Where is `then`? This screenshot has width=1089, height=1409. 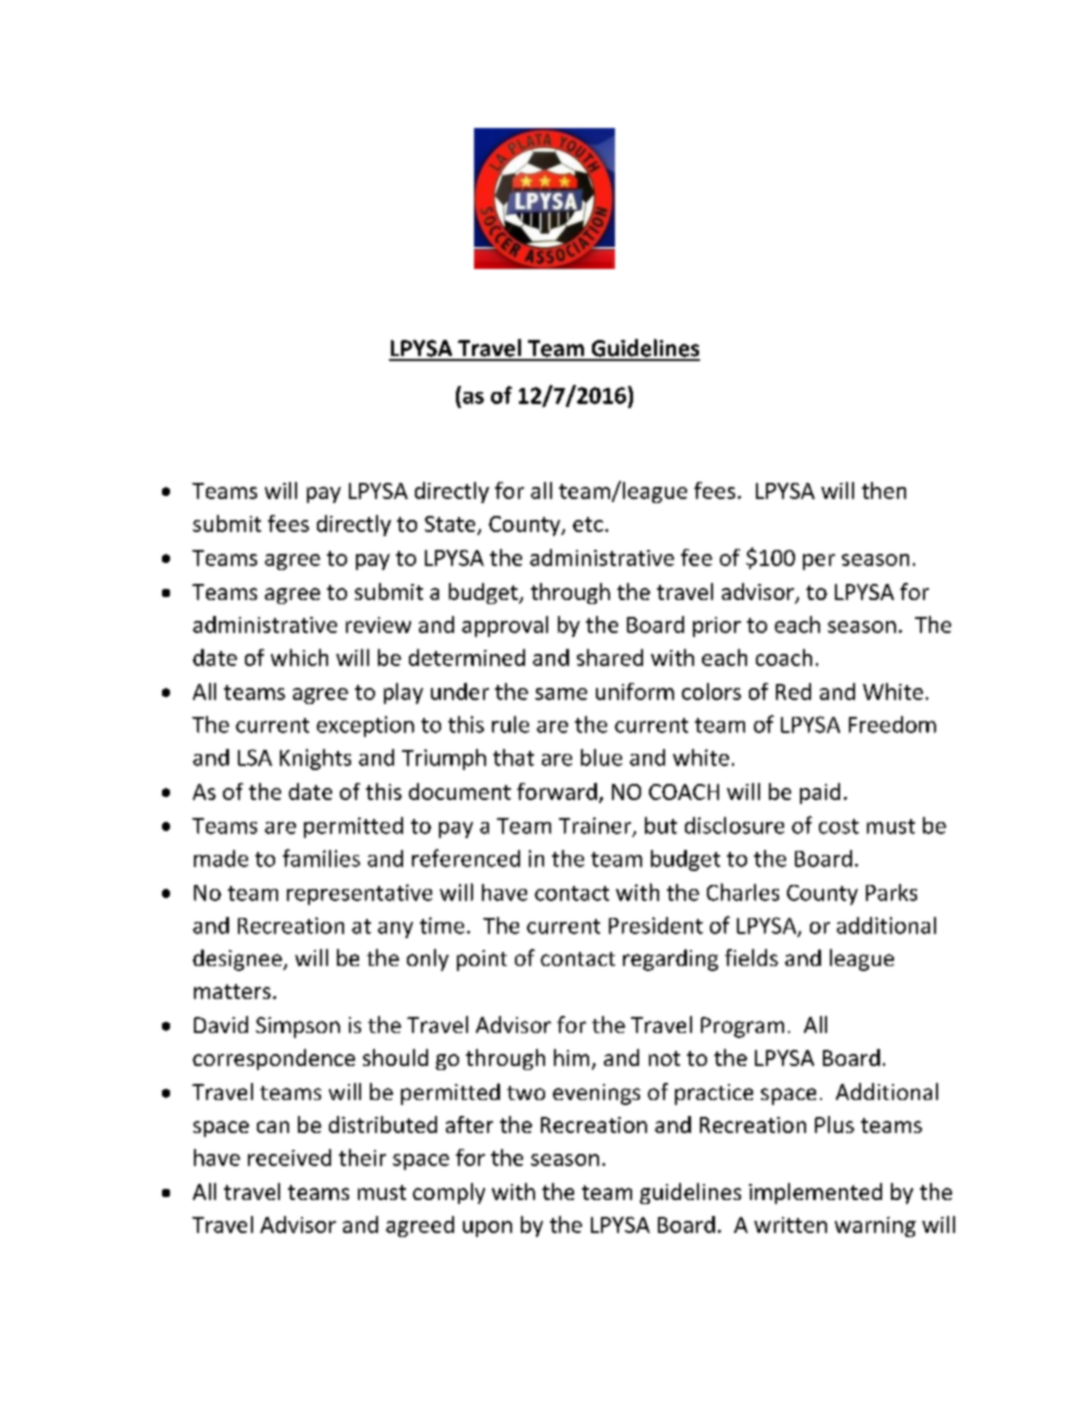 then is located at coordinates (884, 490).
